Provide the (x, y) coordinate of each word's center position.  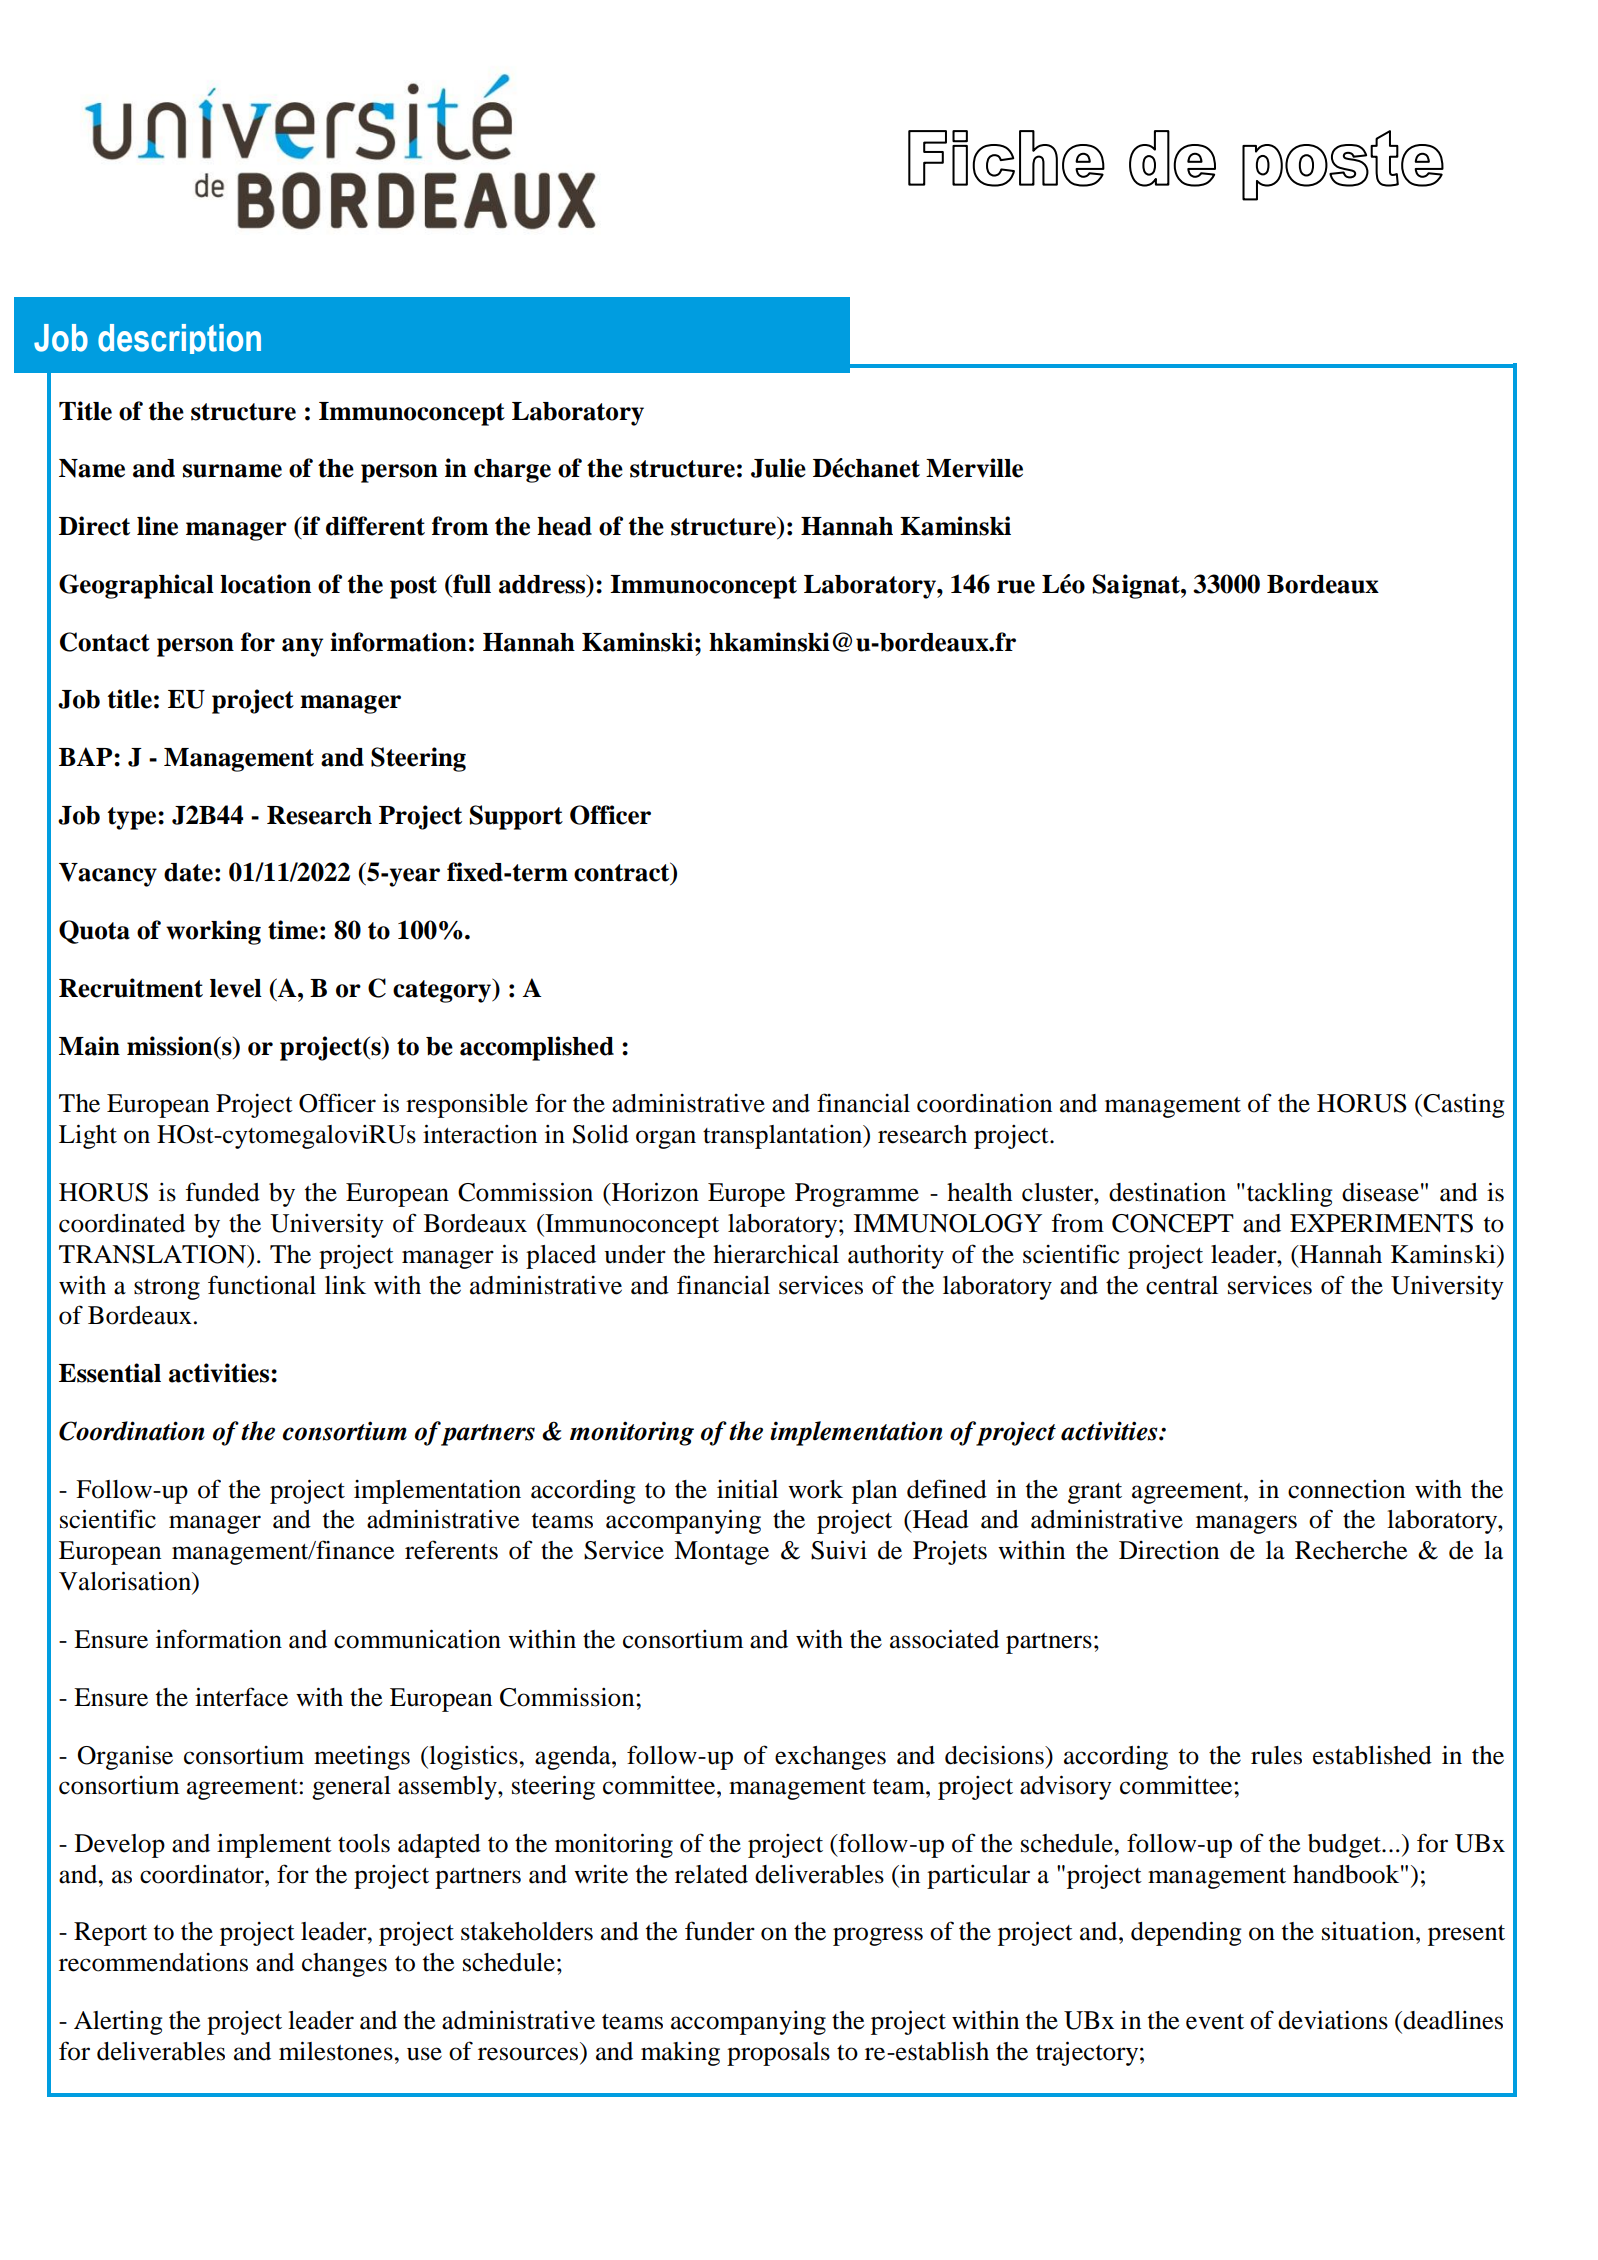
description (179, 339)
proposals (778, 2054)
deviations (1333, 2020)
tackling (1290, 1195)
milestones (337, 2051)
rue (1016, 587)
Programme (857, 1195)
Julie (778, 468)
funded (222, 1192)
